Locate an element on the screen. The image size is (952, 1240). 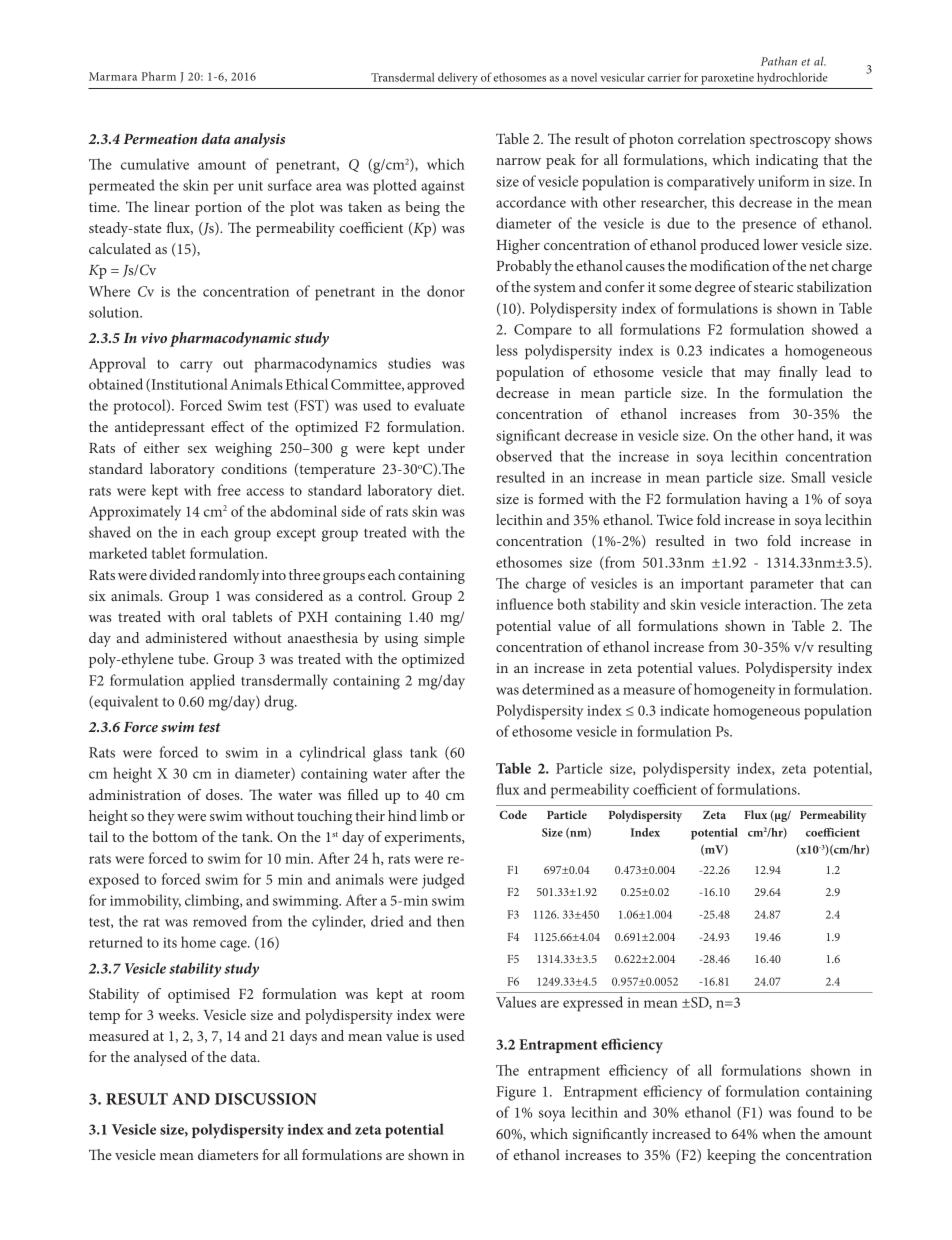
interaction is located at coordinates (780, 604).
